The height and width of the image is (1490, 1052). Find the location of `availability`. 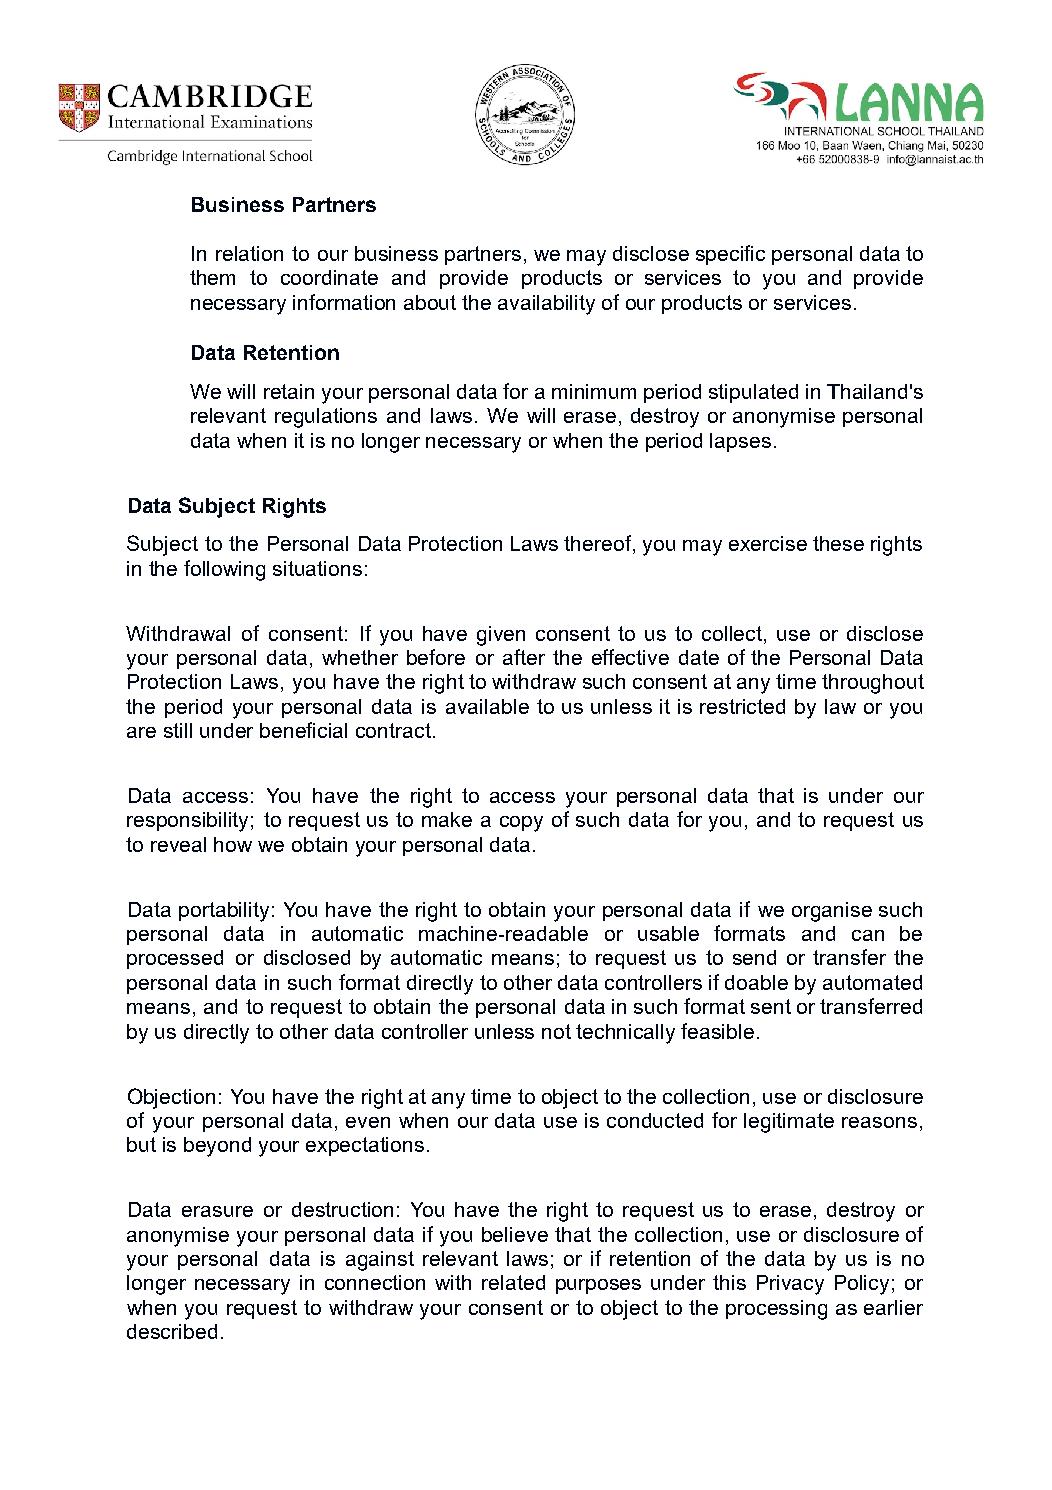

availability is located at coordinates (546, 305).
